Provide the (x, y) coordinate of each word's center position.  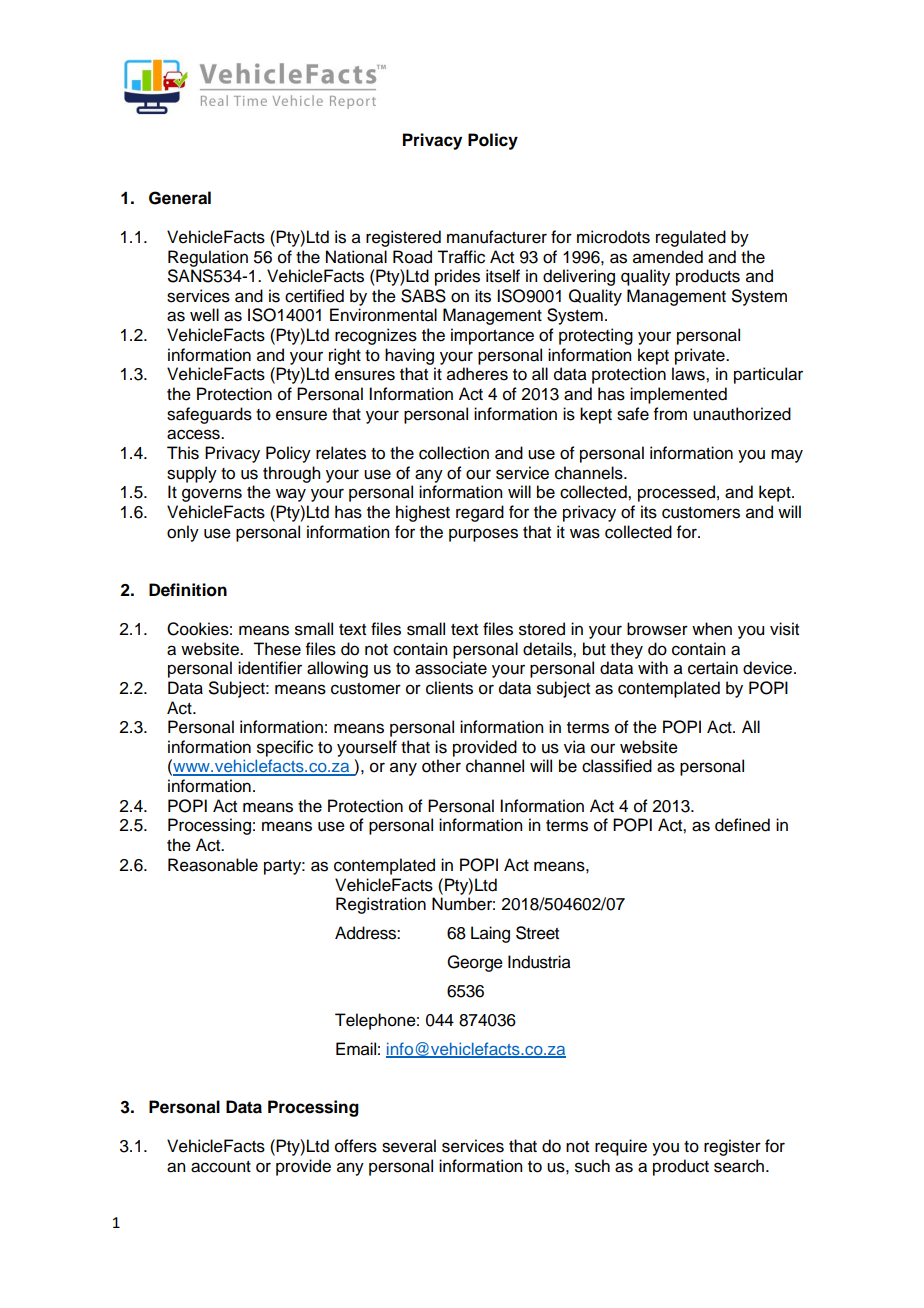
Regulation (208, 258)
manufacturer (497, 237)
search (739, 1166)
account (221, 1167)
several (409, 1146)
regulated (691, 238)
